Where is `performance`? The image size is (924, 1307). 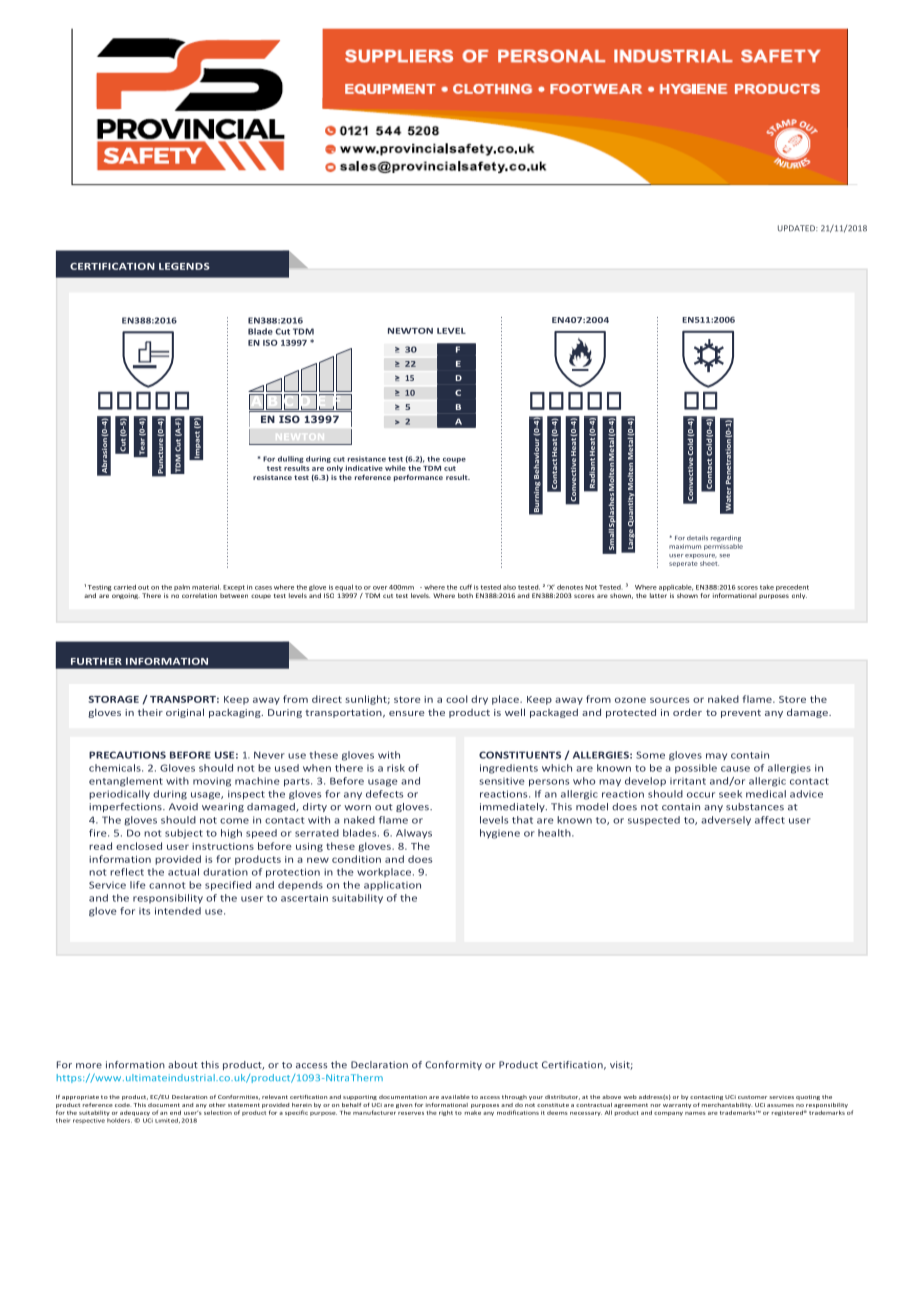 performance is located at coordinates (418, 478).
